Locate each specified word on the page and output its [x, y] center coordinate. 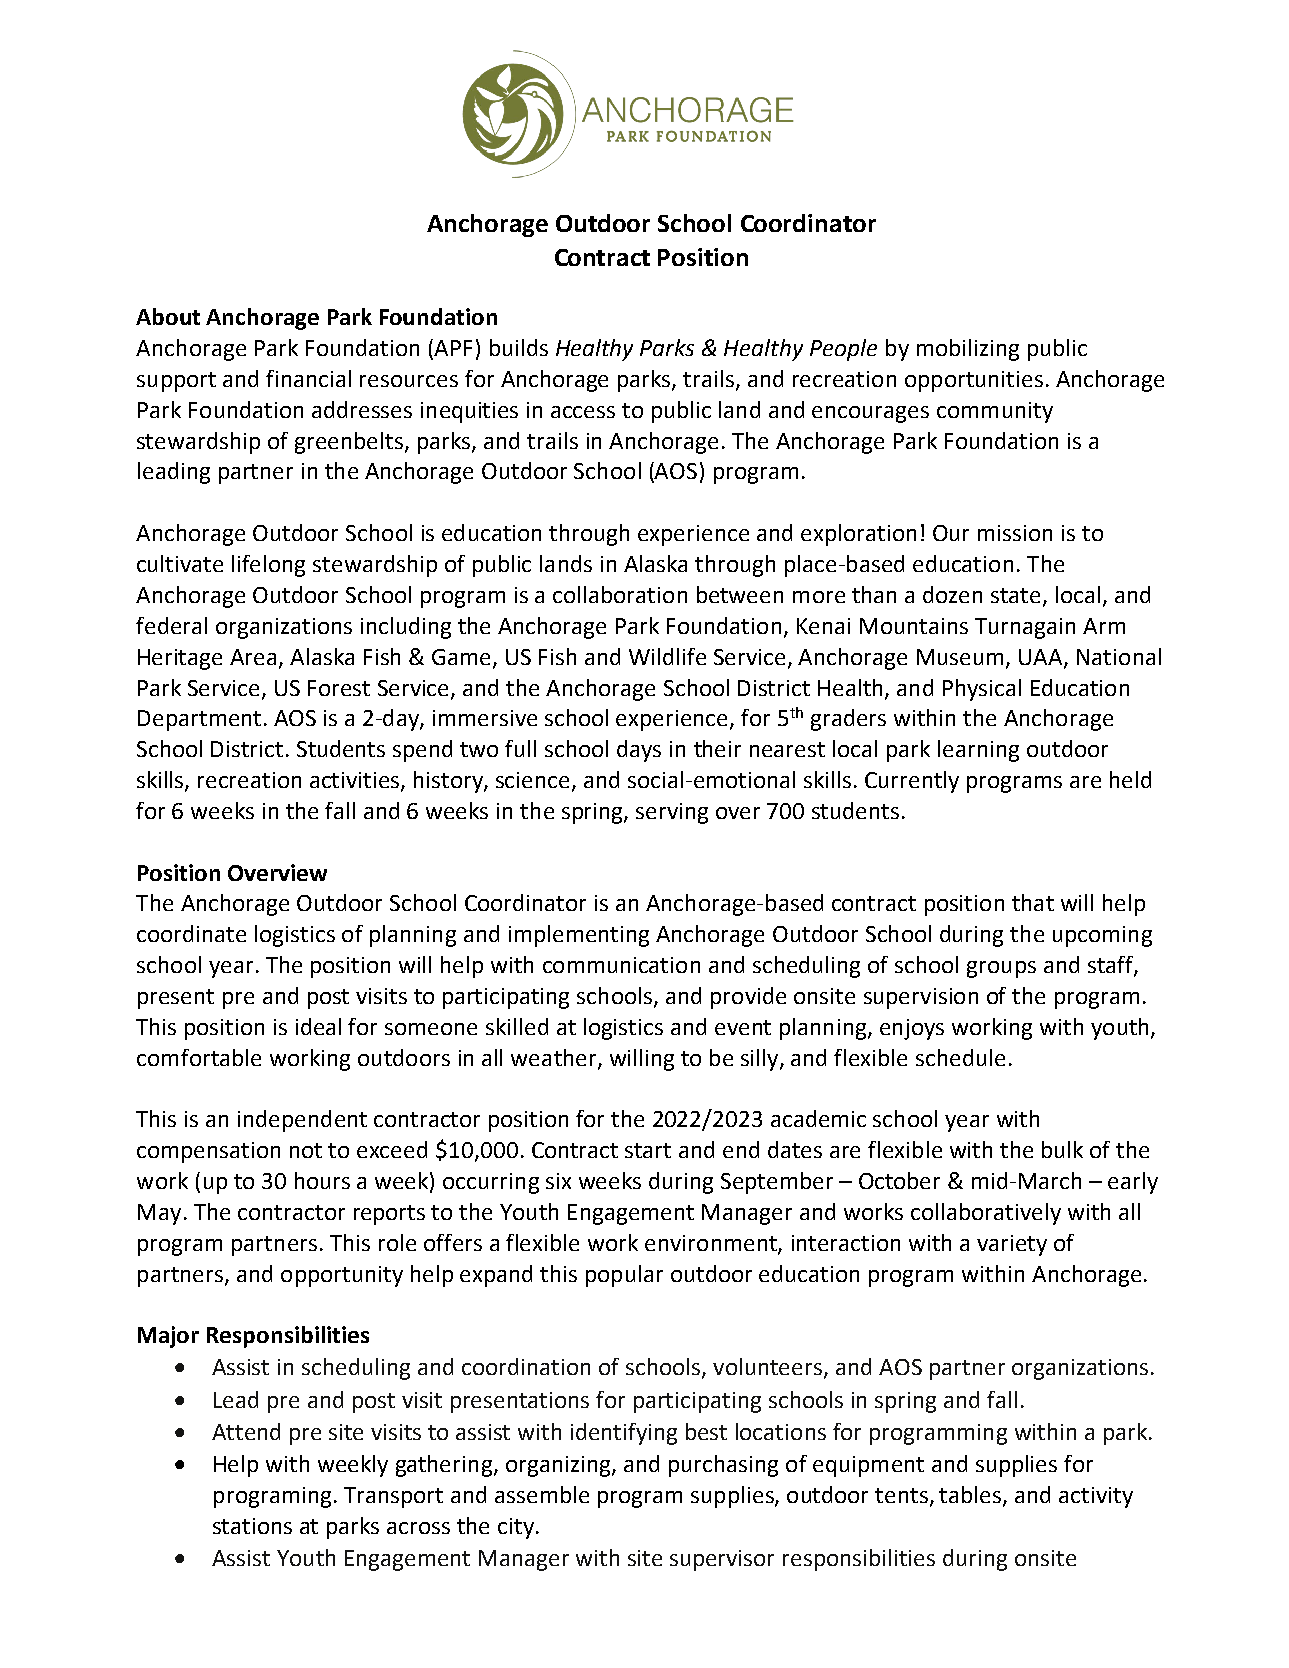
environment [712, 1244]
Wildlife [667, 656]
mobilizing [968, 350]
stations [252, 1526]
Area [253, 657]
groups [1001, 969]
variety [1012, 1245]
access [583, 412]
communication [621, 965]
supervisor [722, 1560]
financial [308, 378]
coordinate [191, 933]
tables [971, 1496]
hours [322, 1180]
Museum [962, 658]
